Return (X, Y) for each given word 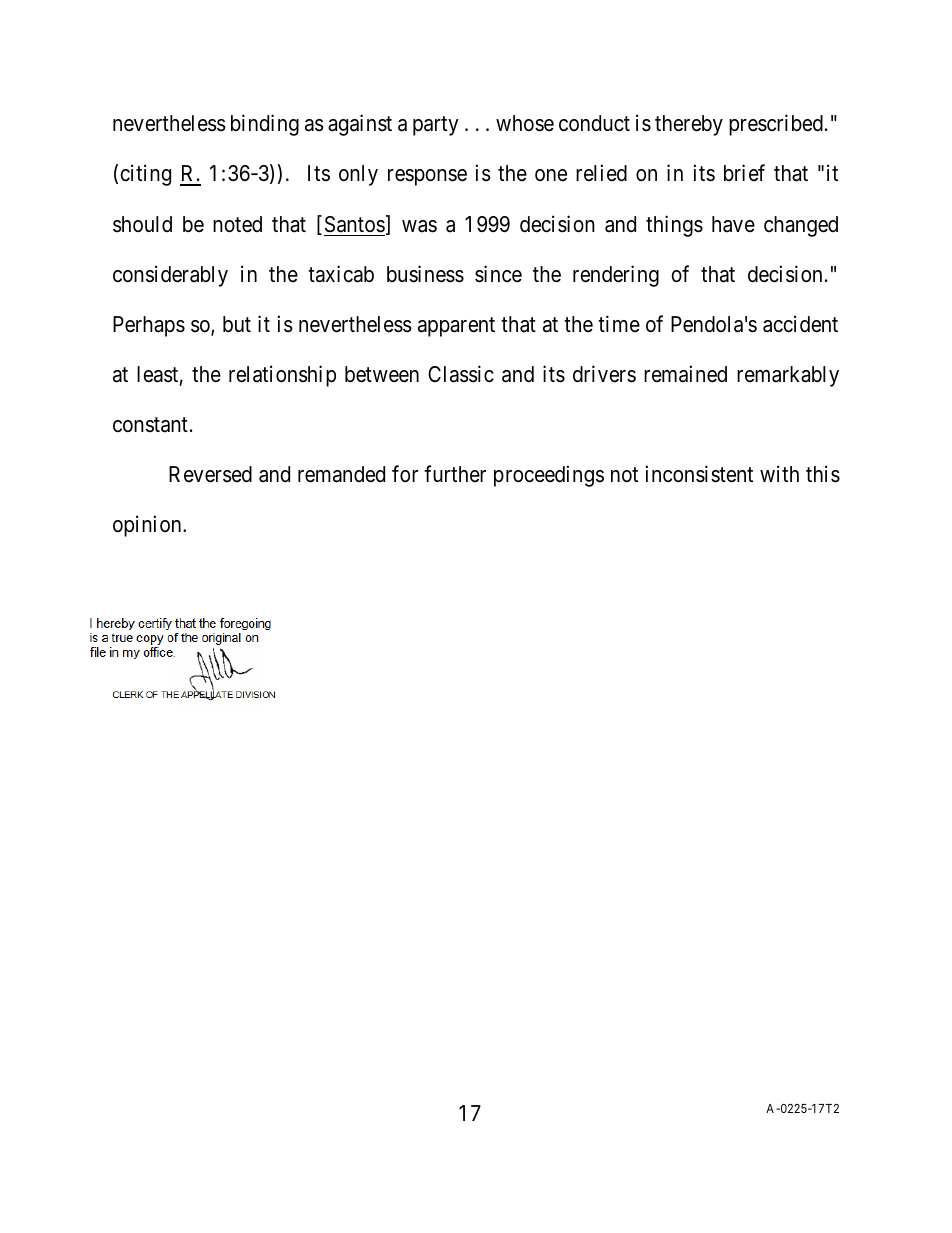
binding (265, 125)
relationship (282, 376)
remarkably (788, 376)
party (436, 126)
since (498, 274)
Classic (461, 374)
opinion (148, 526)
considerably (170, 276)
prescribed (776, 125)
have (733, 224)
